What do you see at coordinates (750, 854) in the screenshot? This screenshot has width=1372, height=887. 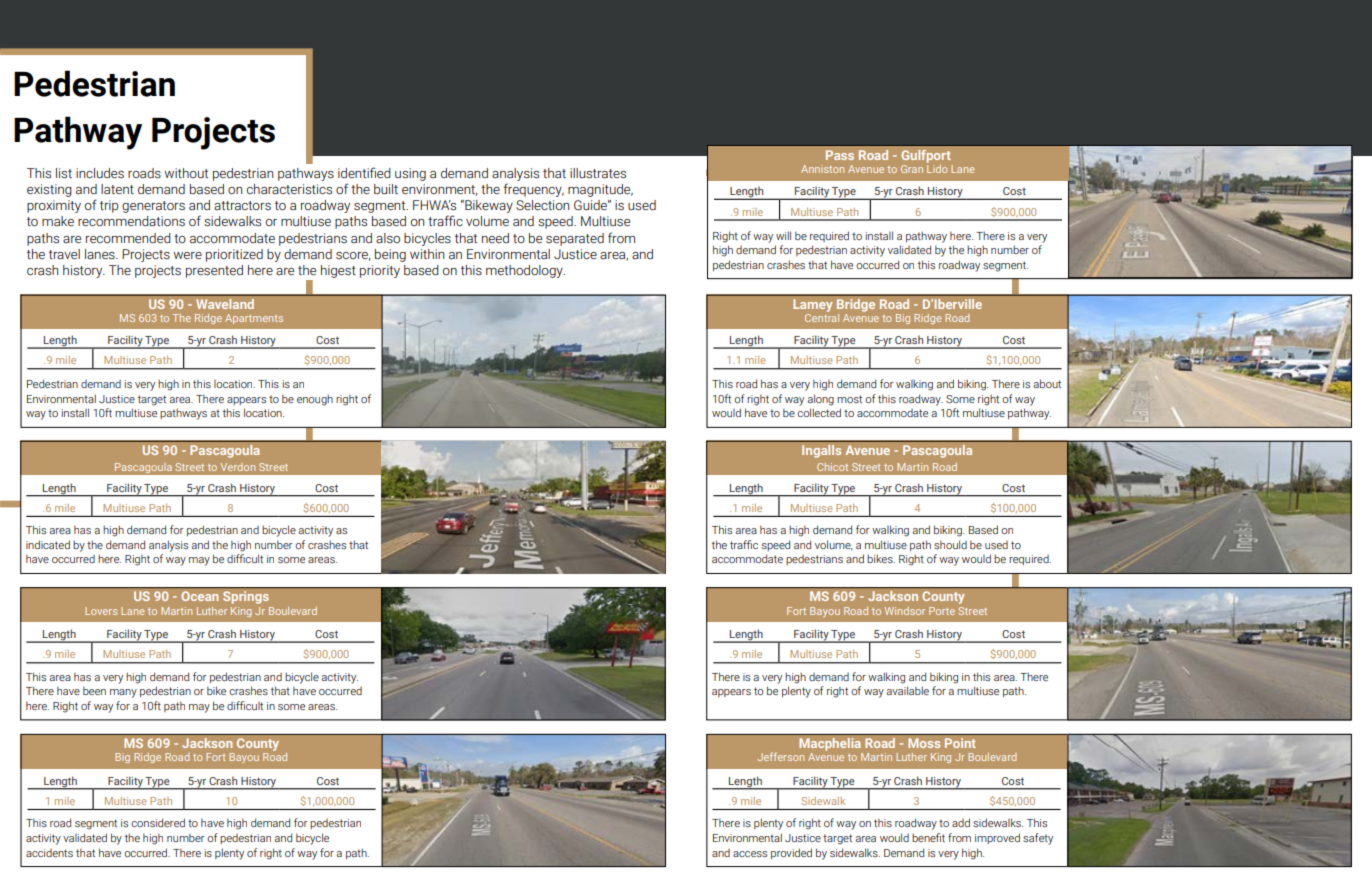 I see `access` at bounding box center [750, 854].
